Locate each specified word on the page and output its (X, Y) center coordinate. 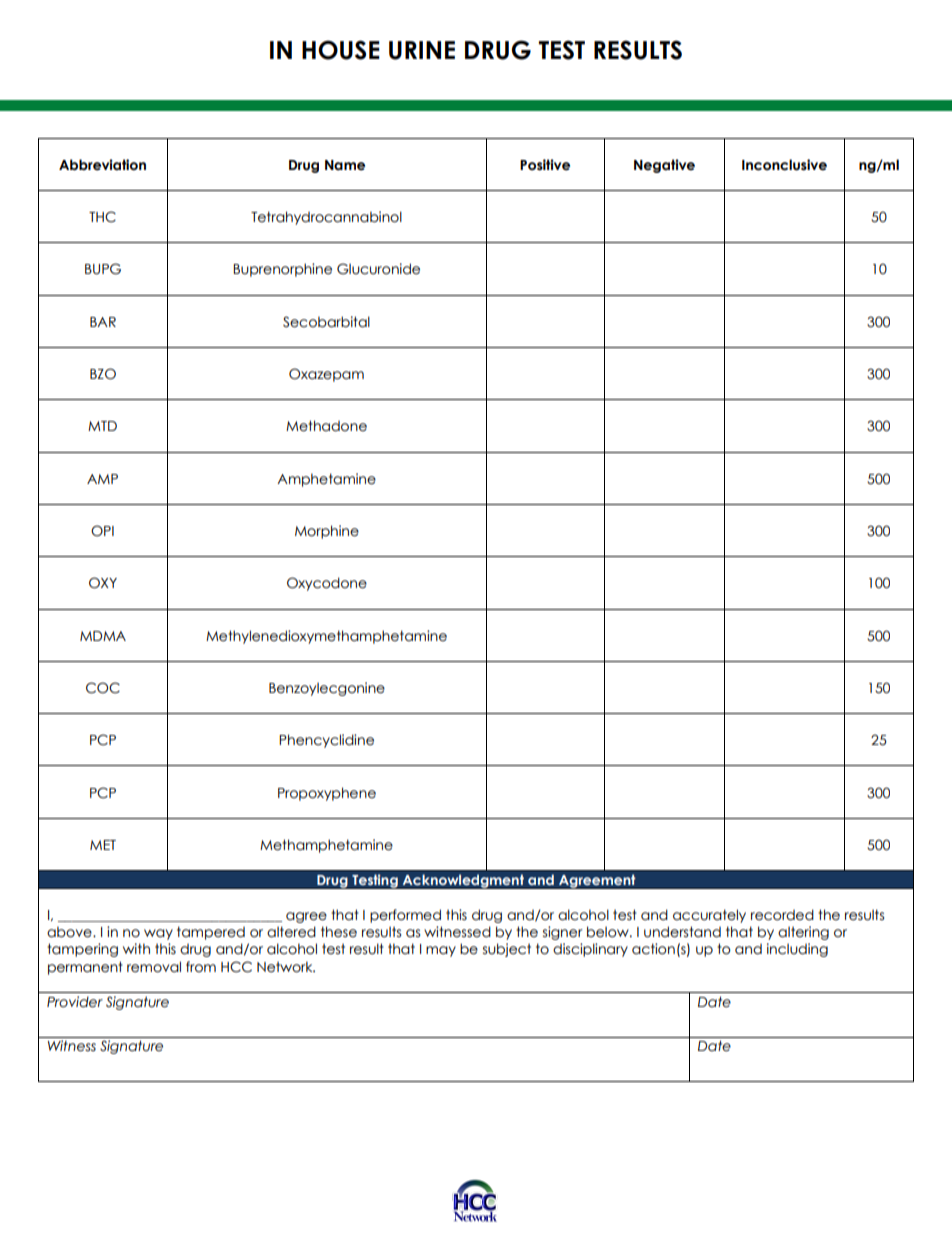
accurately (709, 916)
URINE (422, 50)
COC (103, 688)
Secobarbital (326, 322)
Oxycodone (327, 584)
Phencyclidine (326, 741)
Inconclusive (784, 165)
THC (102, 217)
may (441, 951)
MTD (102, 426)
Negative (664, 166)
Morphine (327, 532)
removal (154, 967)
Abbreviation (102, 165)
